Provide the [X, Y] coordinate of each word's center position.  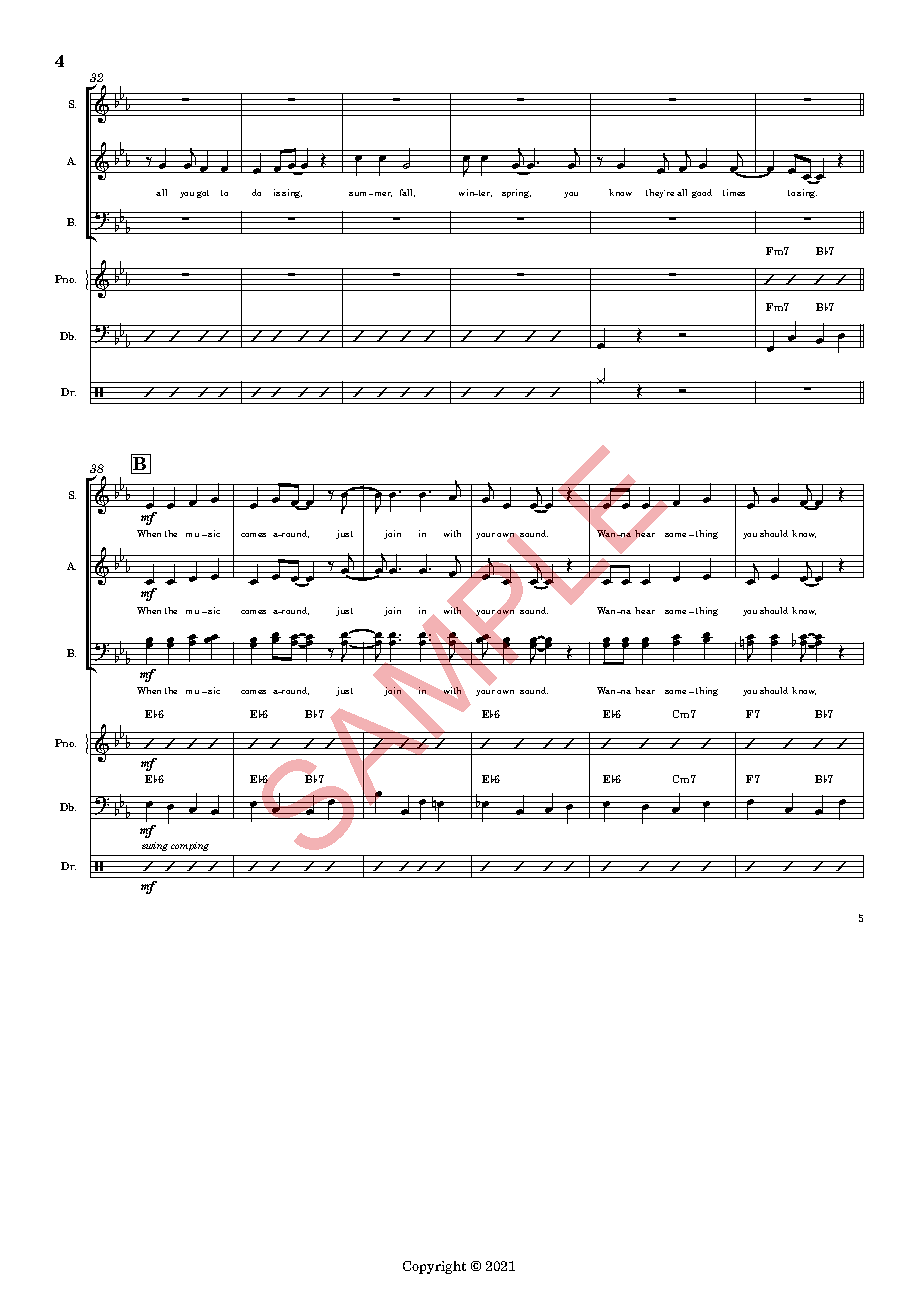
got [203, 194]
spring [516, 193]
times [734, 192]
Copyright [434, 1267]
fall [407, 193]
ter [484, 193]
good [702, 193]
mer [382, 194]
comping [190, 846]
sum [359, 194]
